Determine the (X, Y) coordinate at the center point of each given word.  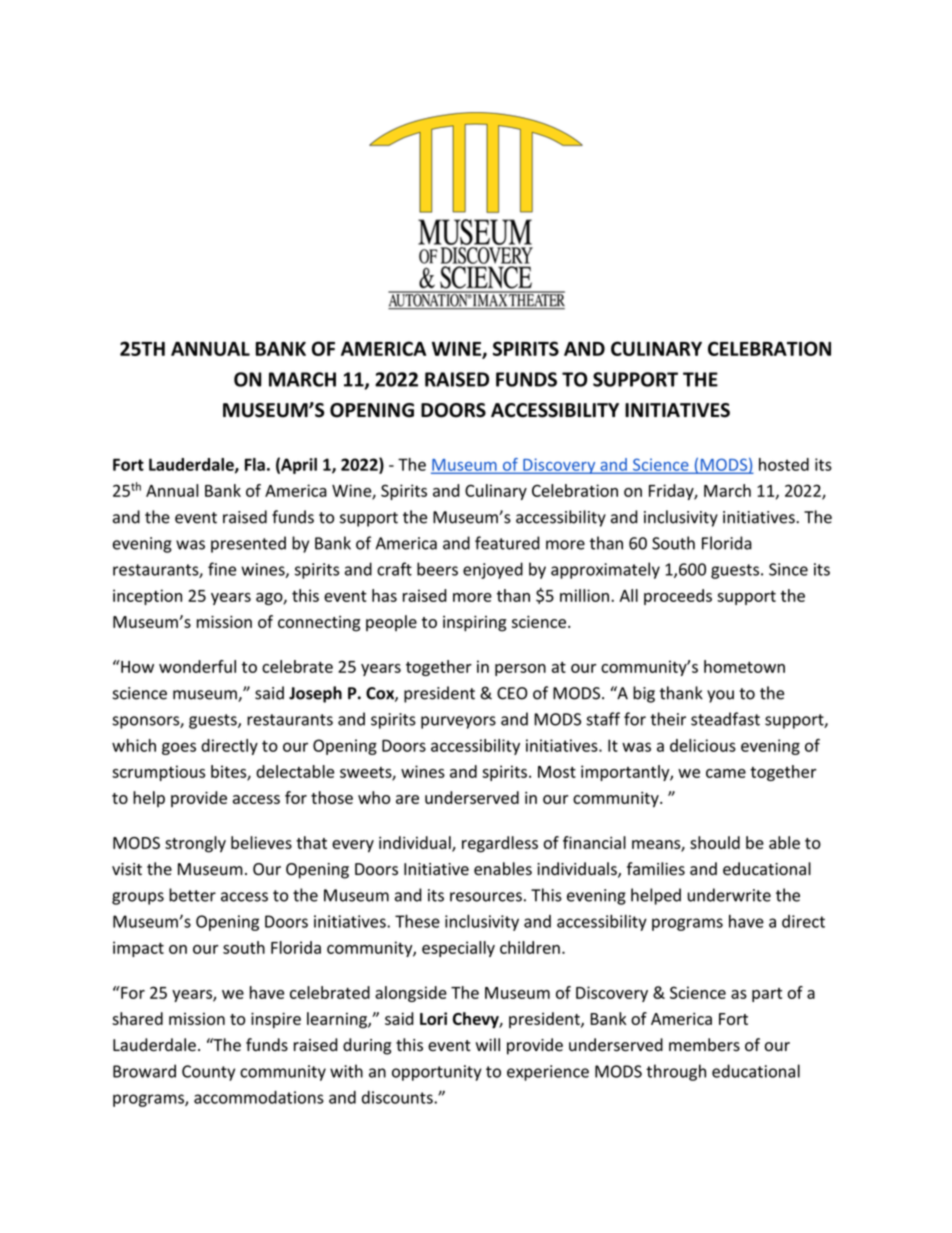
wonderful (197, 666)
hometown (744, 666)
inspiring (475, 623)
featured (507, 543)
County (208, 1073)
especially (458, 949)
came (726, 773)
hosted (784, 464)
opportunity (437, 1073)
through (676, 1072)
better (192, 895)
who (374, 797)
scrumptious (158, 773)
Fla (255, 464)
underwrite (729, 895)
